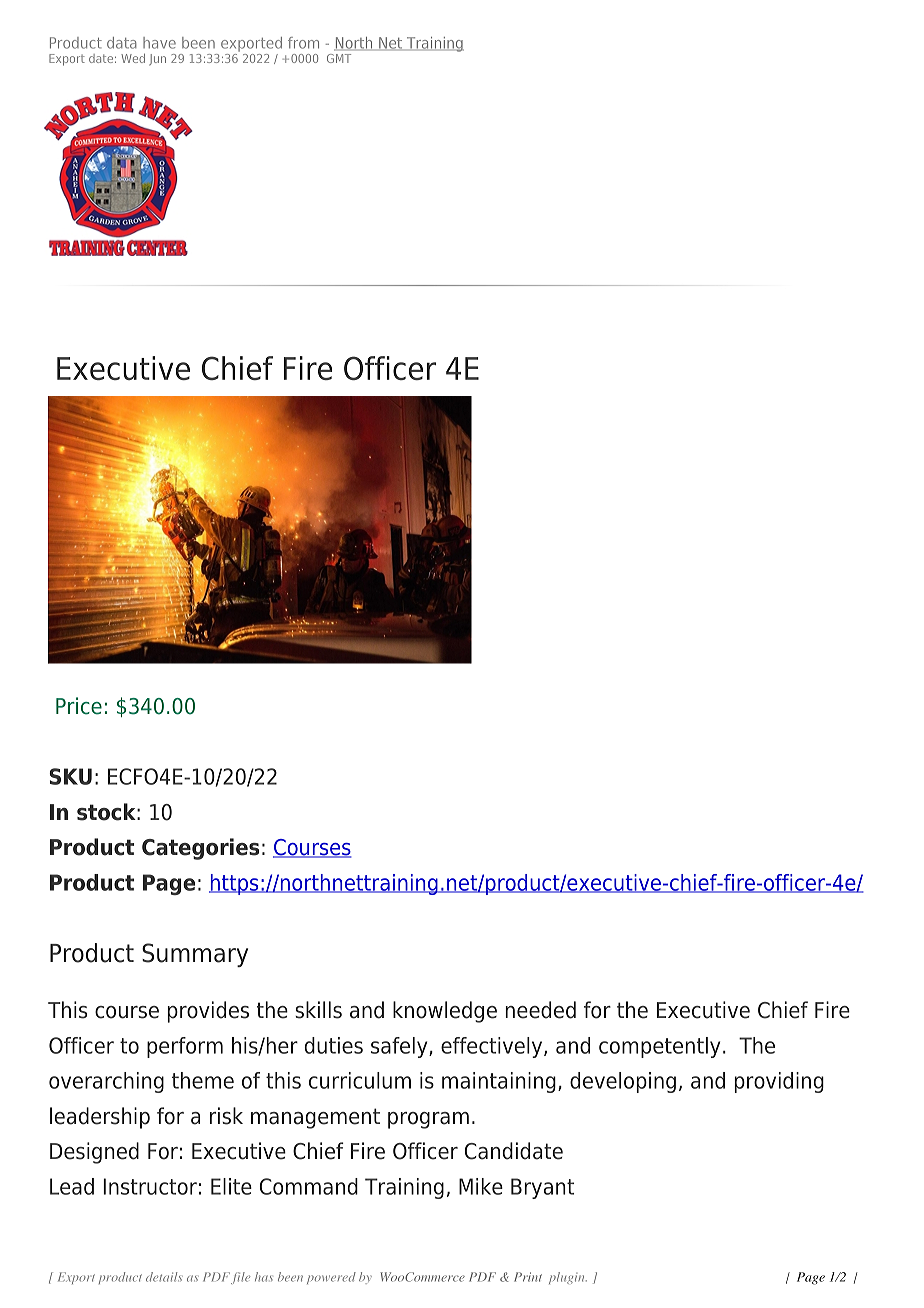 Image resolution: width=924 pixels, height=1308 pixels. Describe the element at coordinates (79, 706) in the document. I see `Price` at that location.
